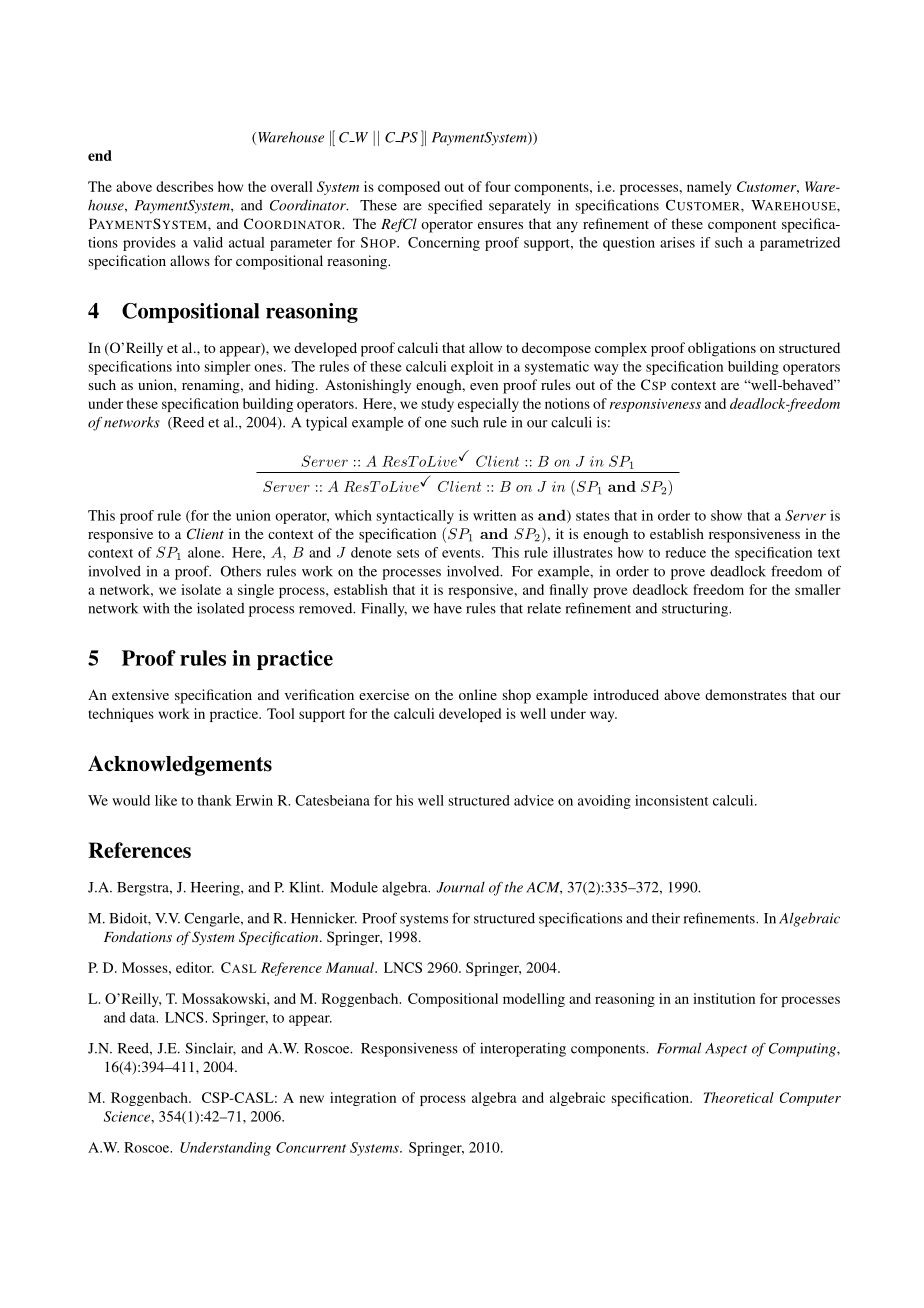 Image resolution: width=924 pixels, height=1308 pixels. Describe the element at coordinates (184, 186) in the document. I see `describes` at that location.
